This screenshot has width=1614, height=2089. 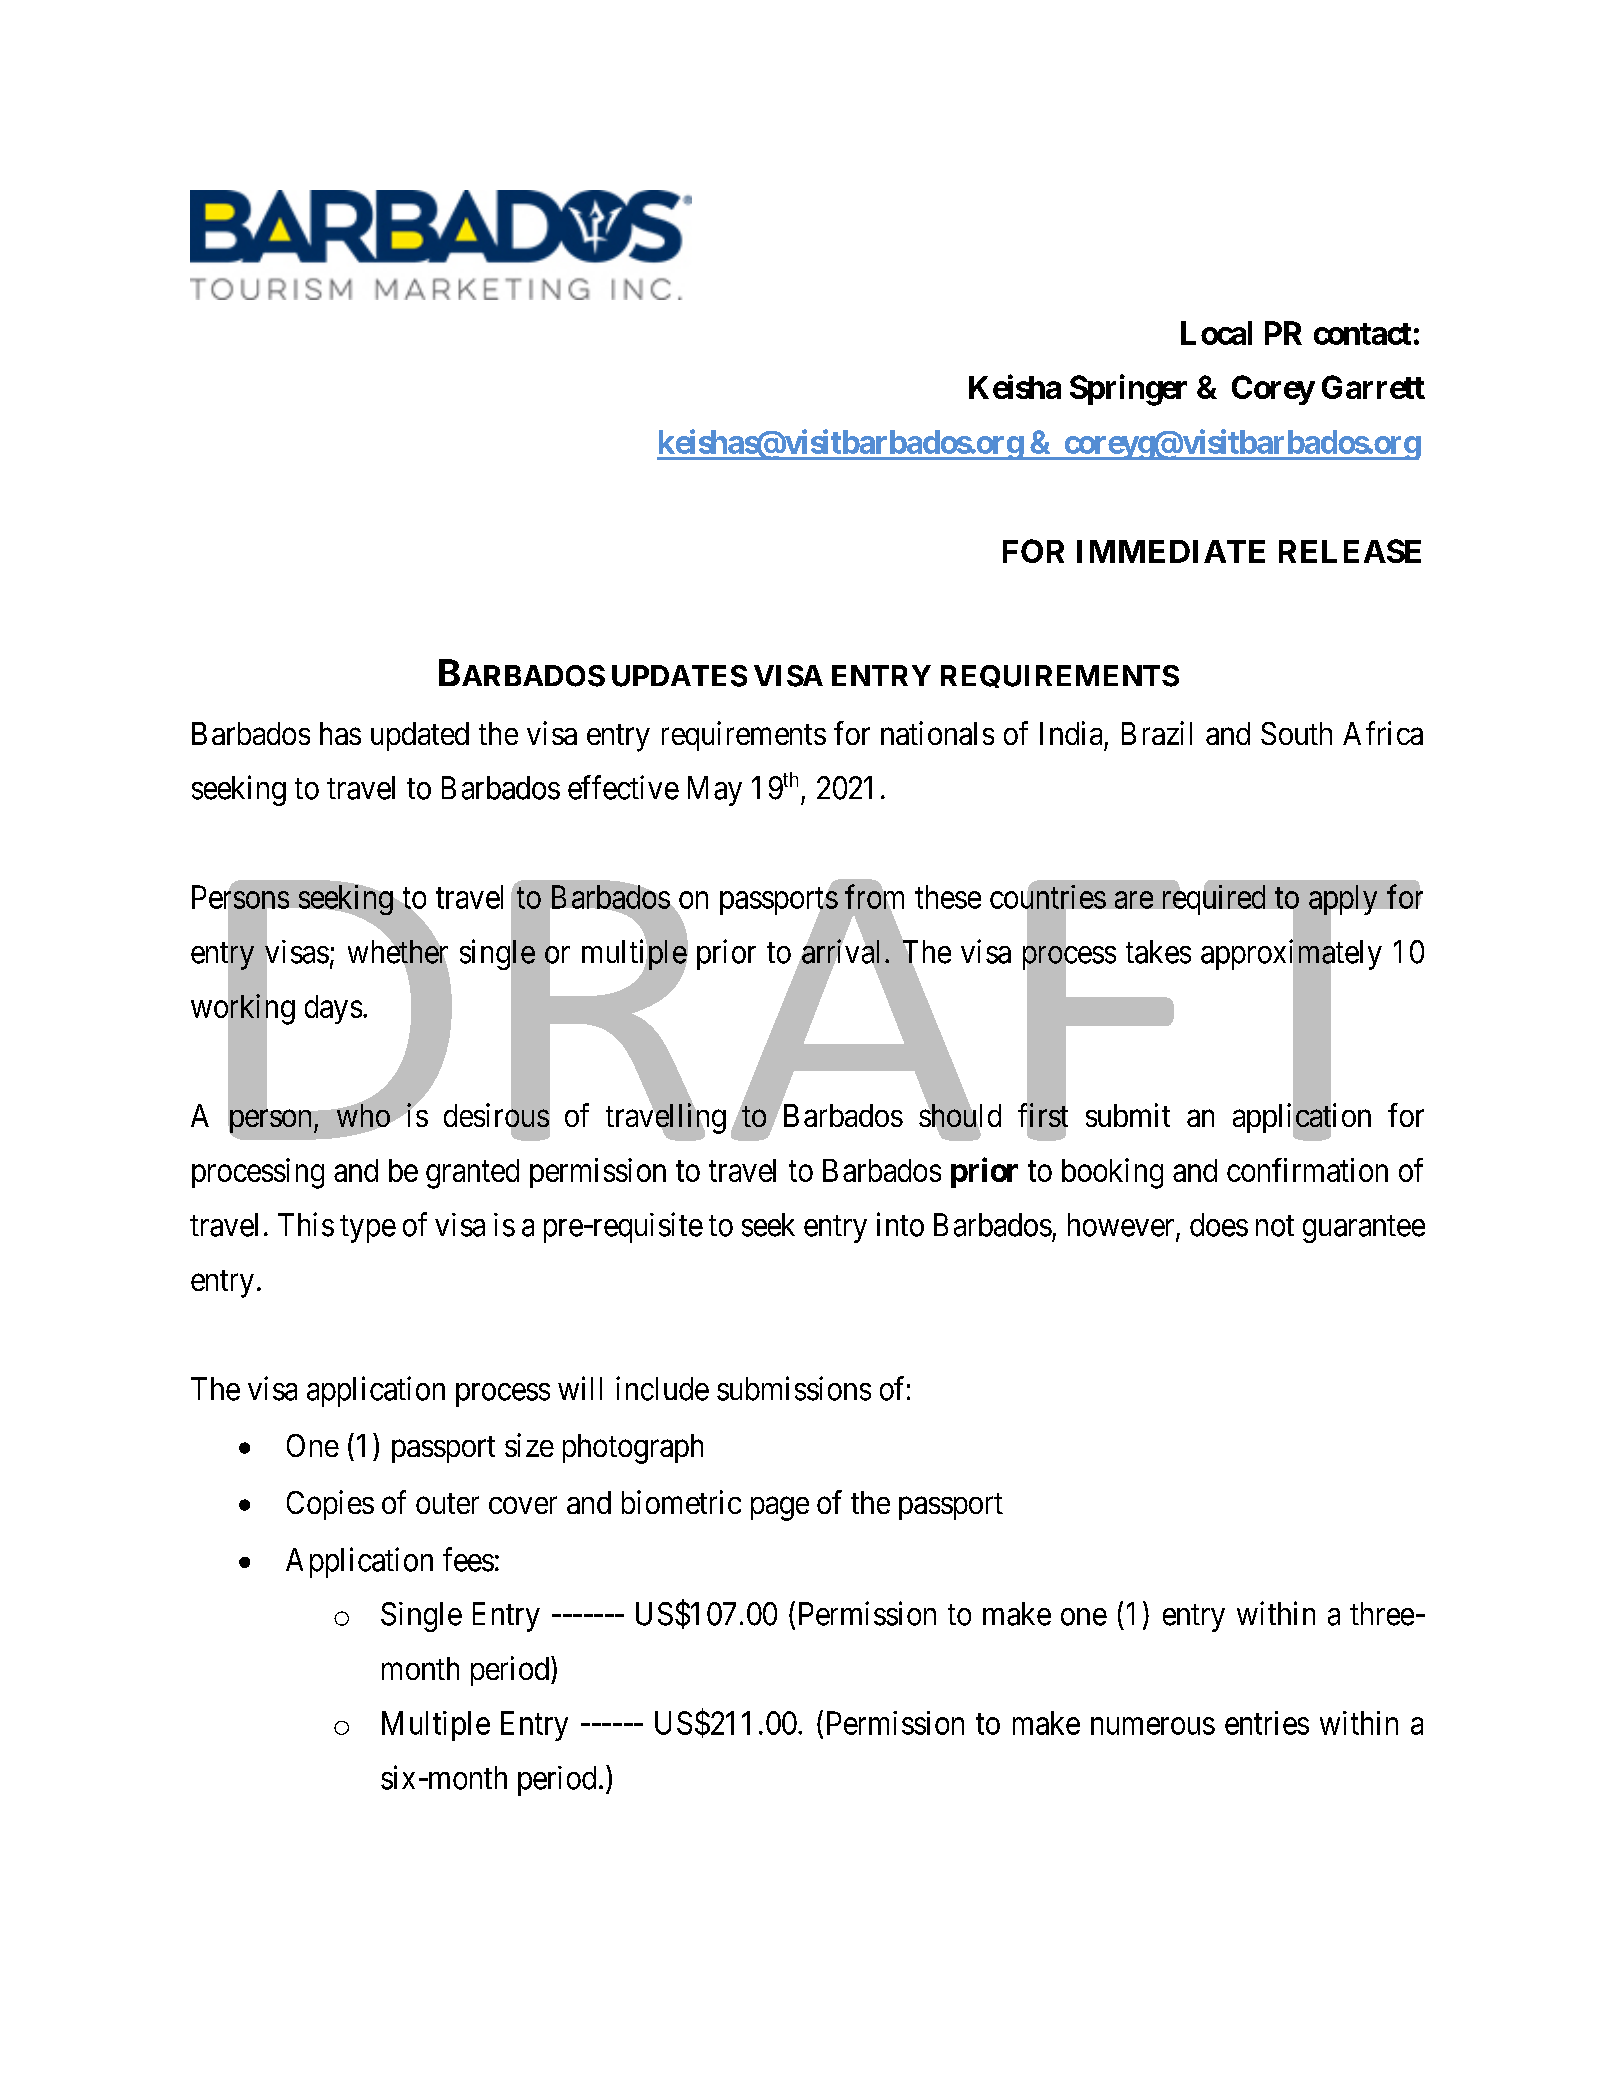 What do you see at coordinates (794, 1388) in the screenshot?
I see `submissions` at bounding box center [794, 1388].
